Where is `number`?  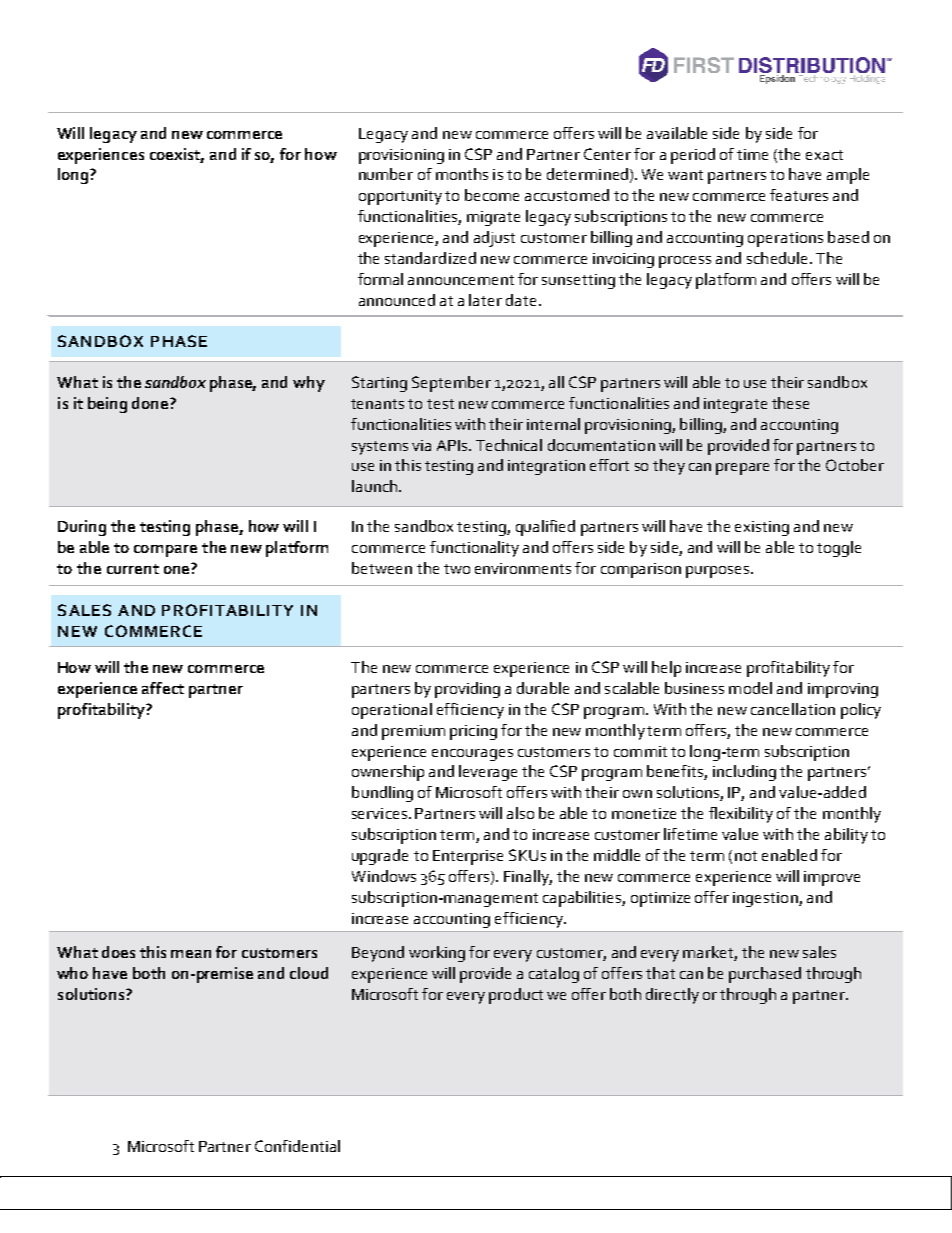
number is located at coordinates (386, 174).
